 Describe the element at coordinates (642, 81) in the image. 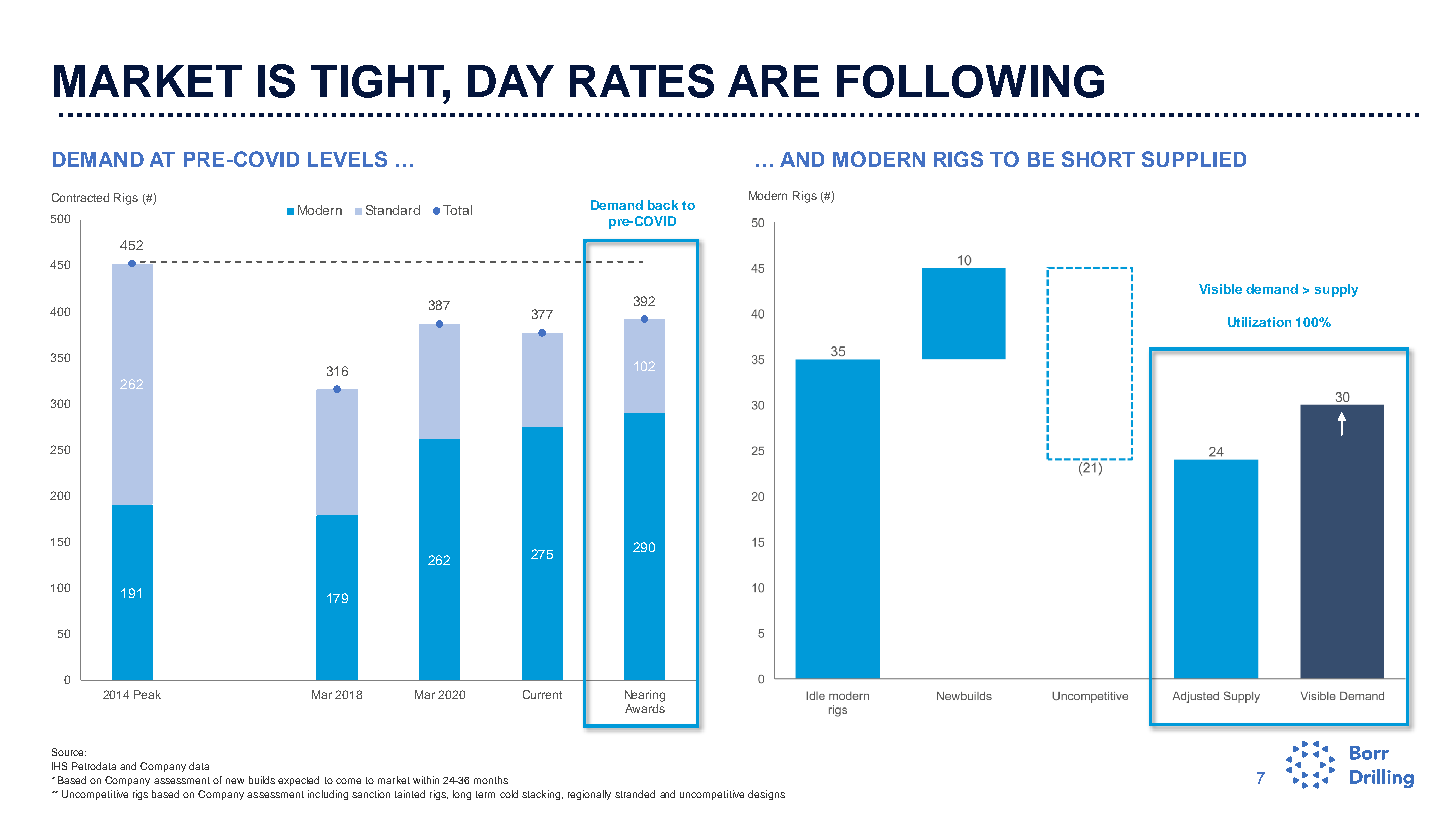

I see `RATES` at that location.
